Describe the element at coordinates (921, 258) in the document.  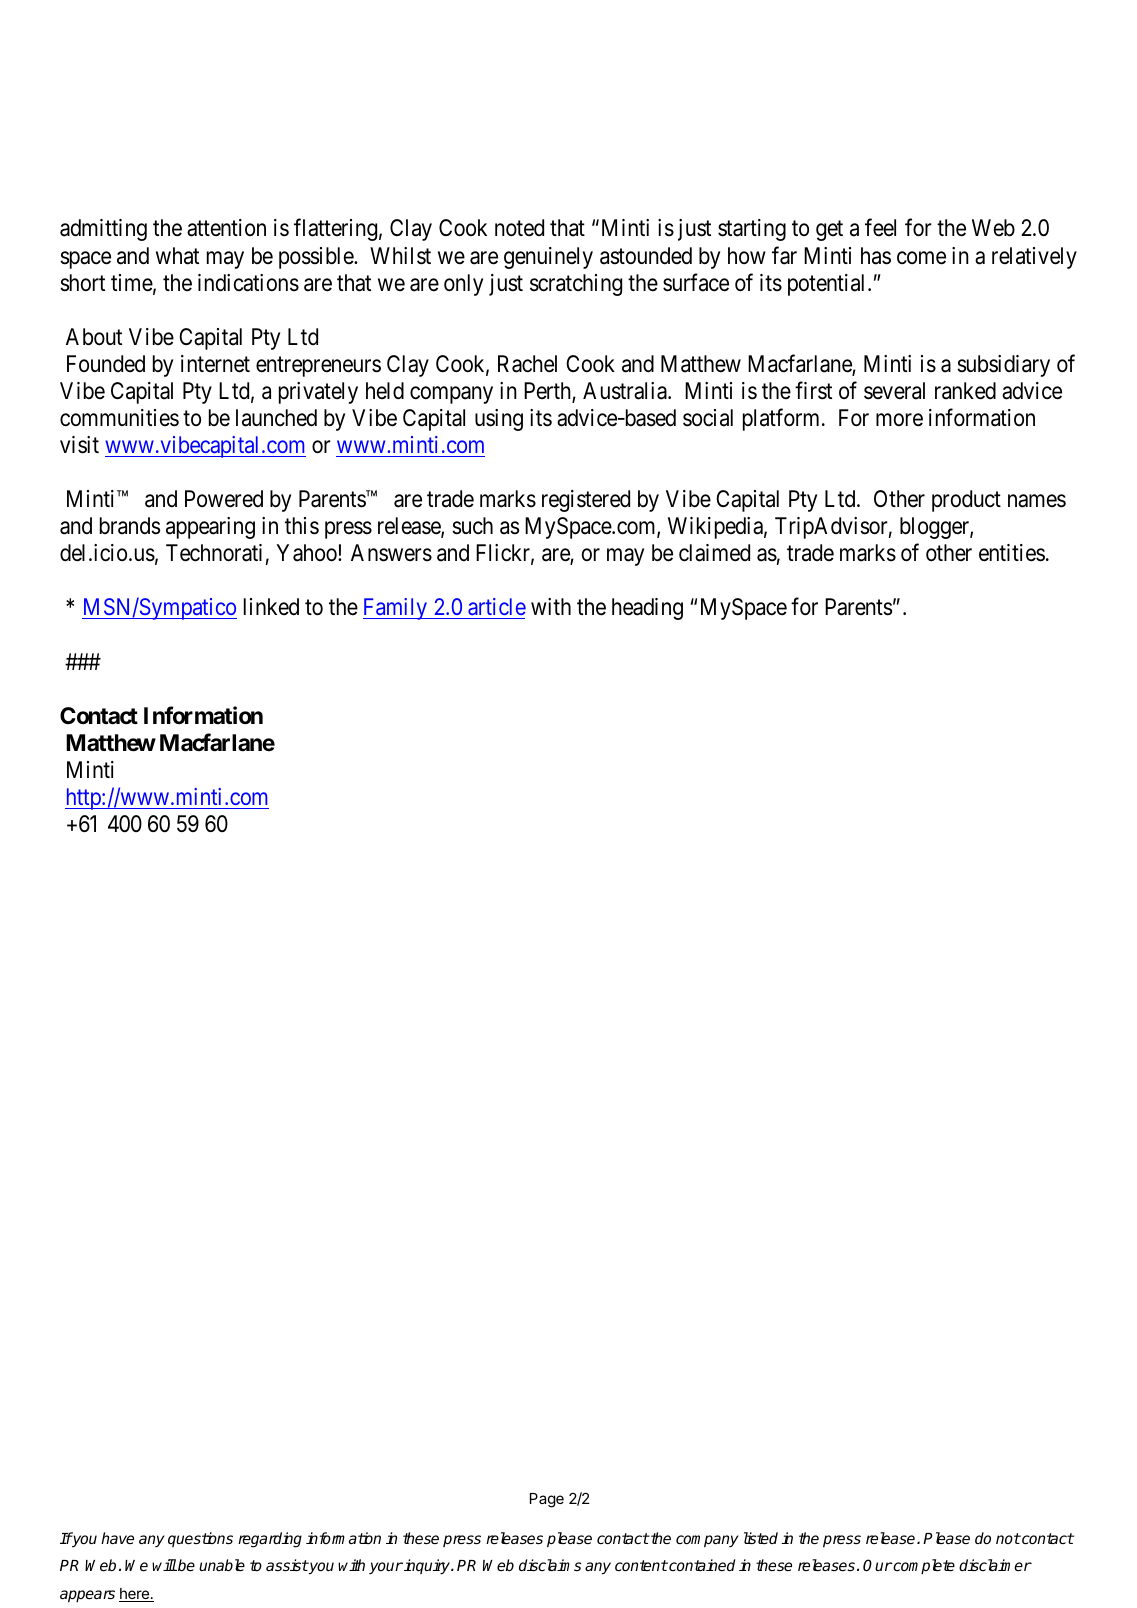
I see `come` at that location.
